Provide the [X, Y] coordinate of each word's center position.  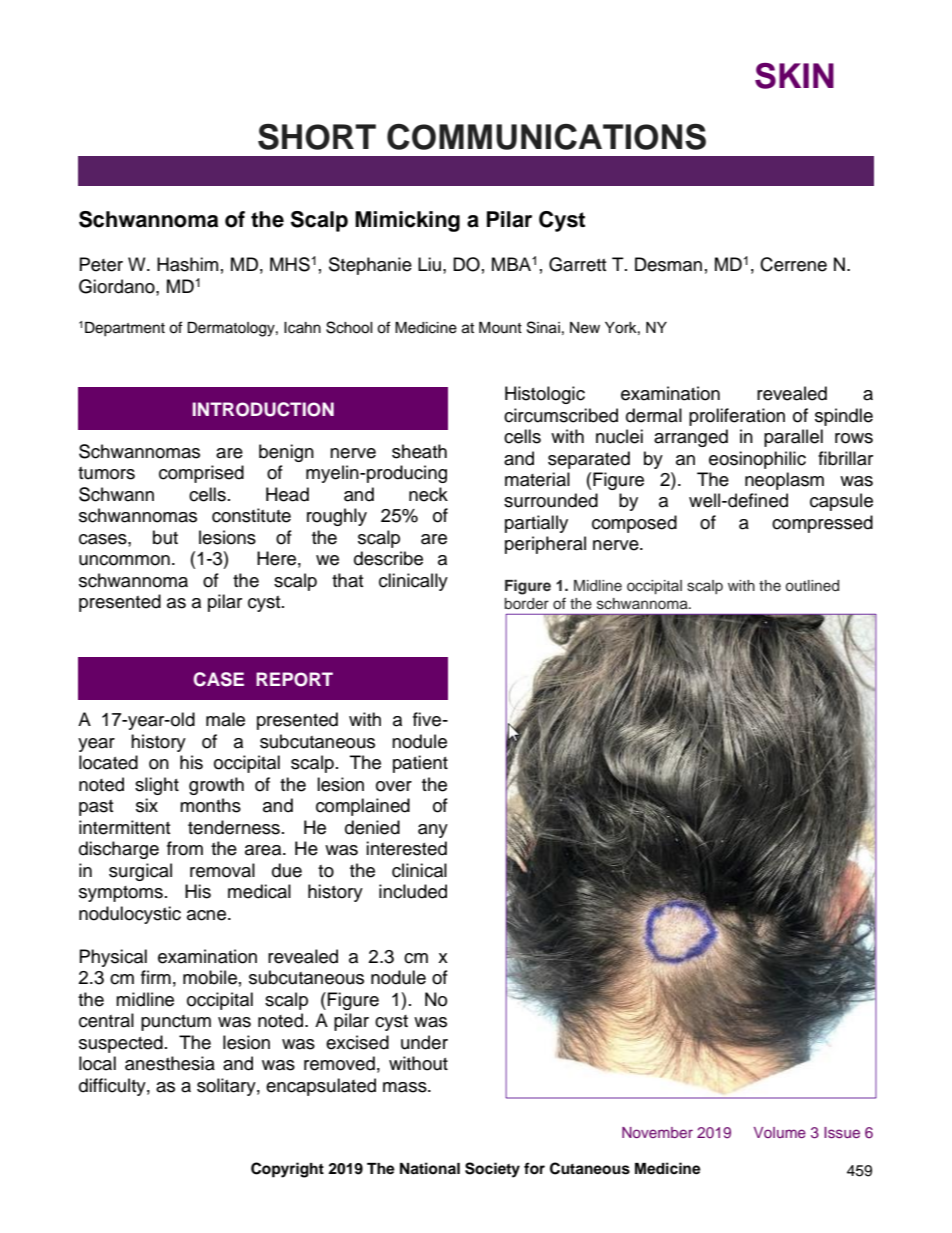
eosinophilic [757, 460]
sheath [419, 451]
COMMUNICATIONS [546, 137]
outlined [812, 585]
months [210, 805]
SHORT [317, 137]
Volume [780, 1132]
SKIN [794, 76]
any [433, 831]
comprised [201, 474]
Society [492, 1170]
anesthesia [170, 1063]
